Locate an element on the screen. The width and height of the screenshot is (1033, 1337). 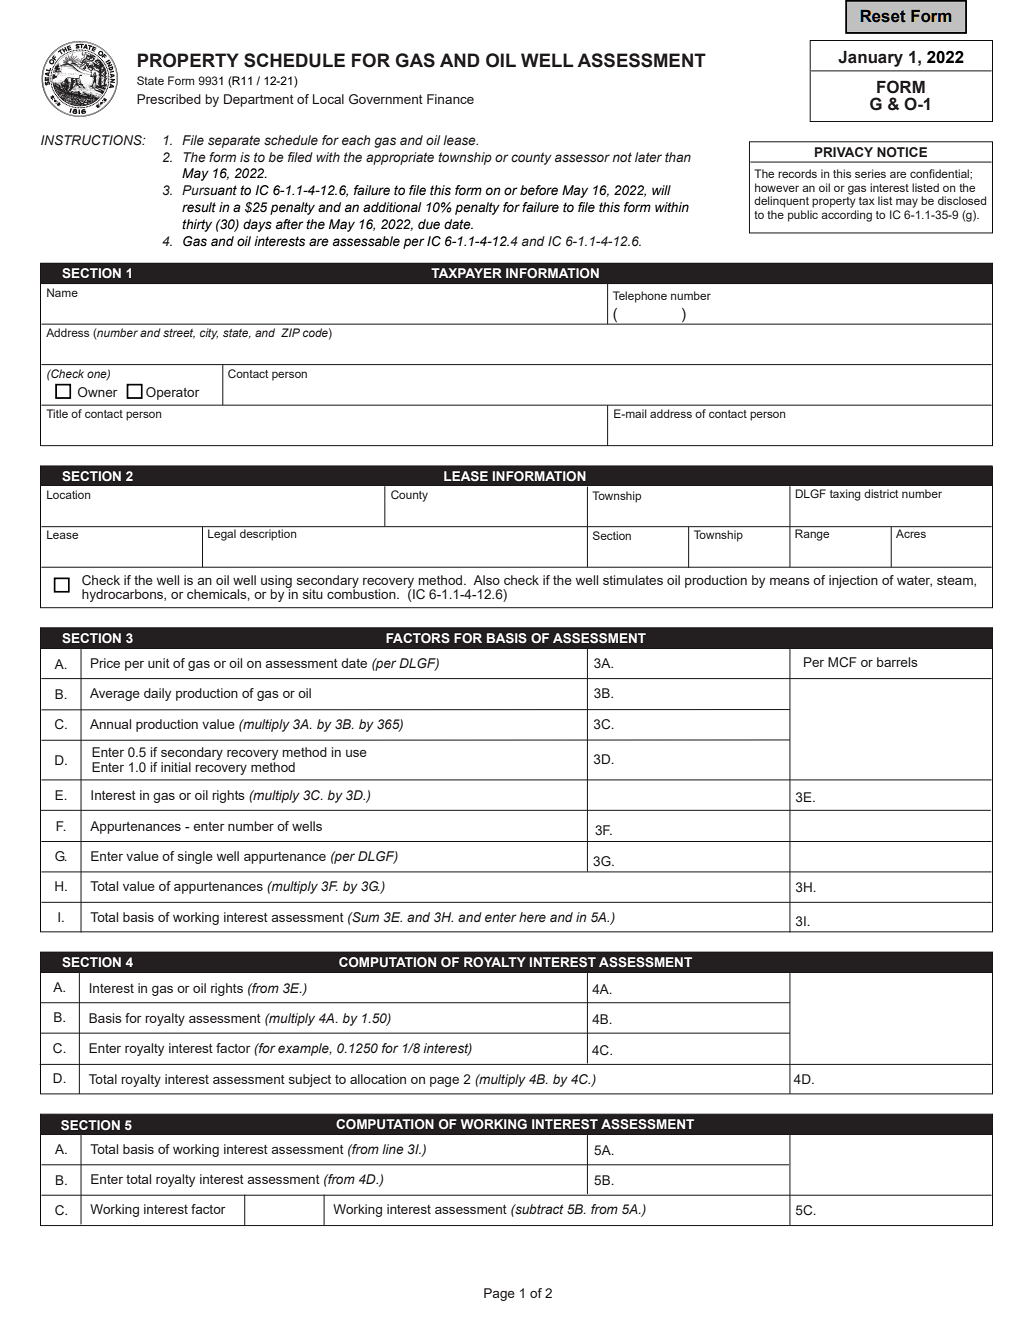
subject is located at coordinates (310, 1080).
